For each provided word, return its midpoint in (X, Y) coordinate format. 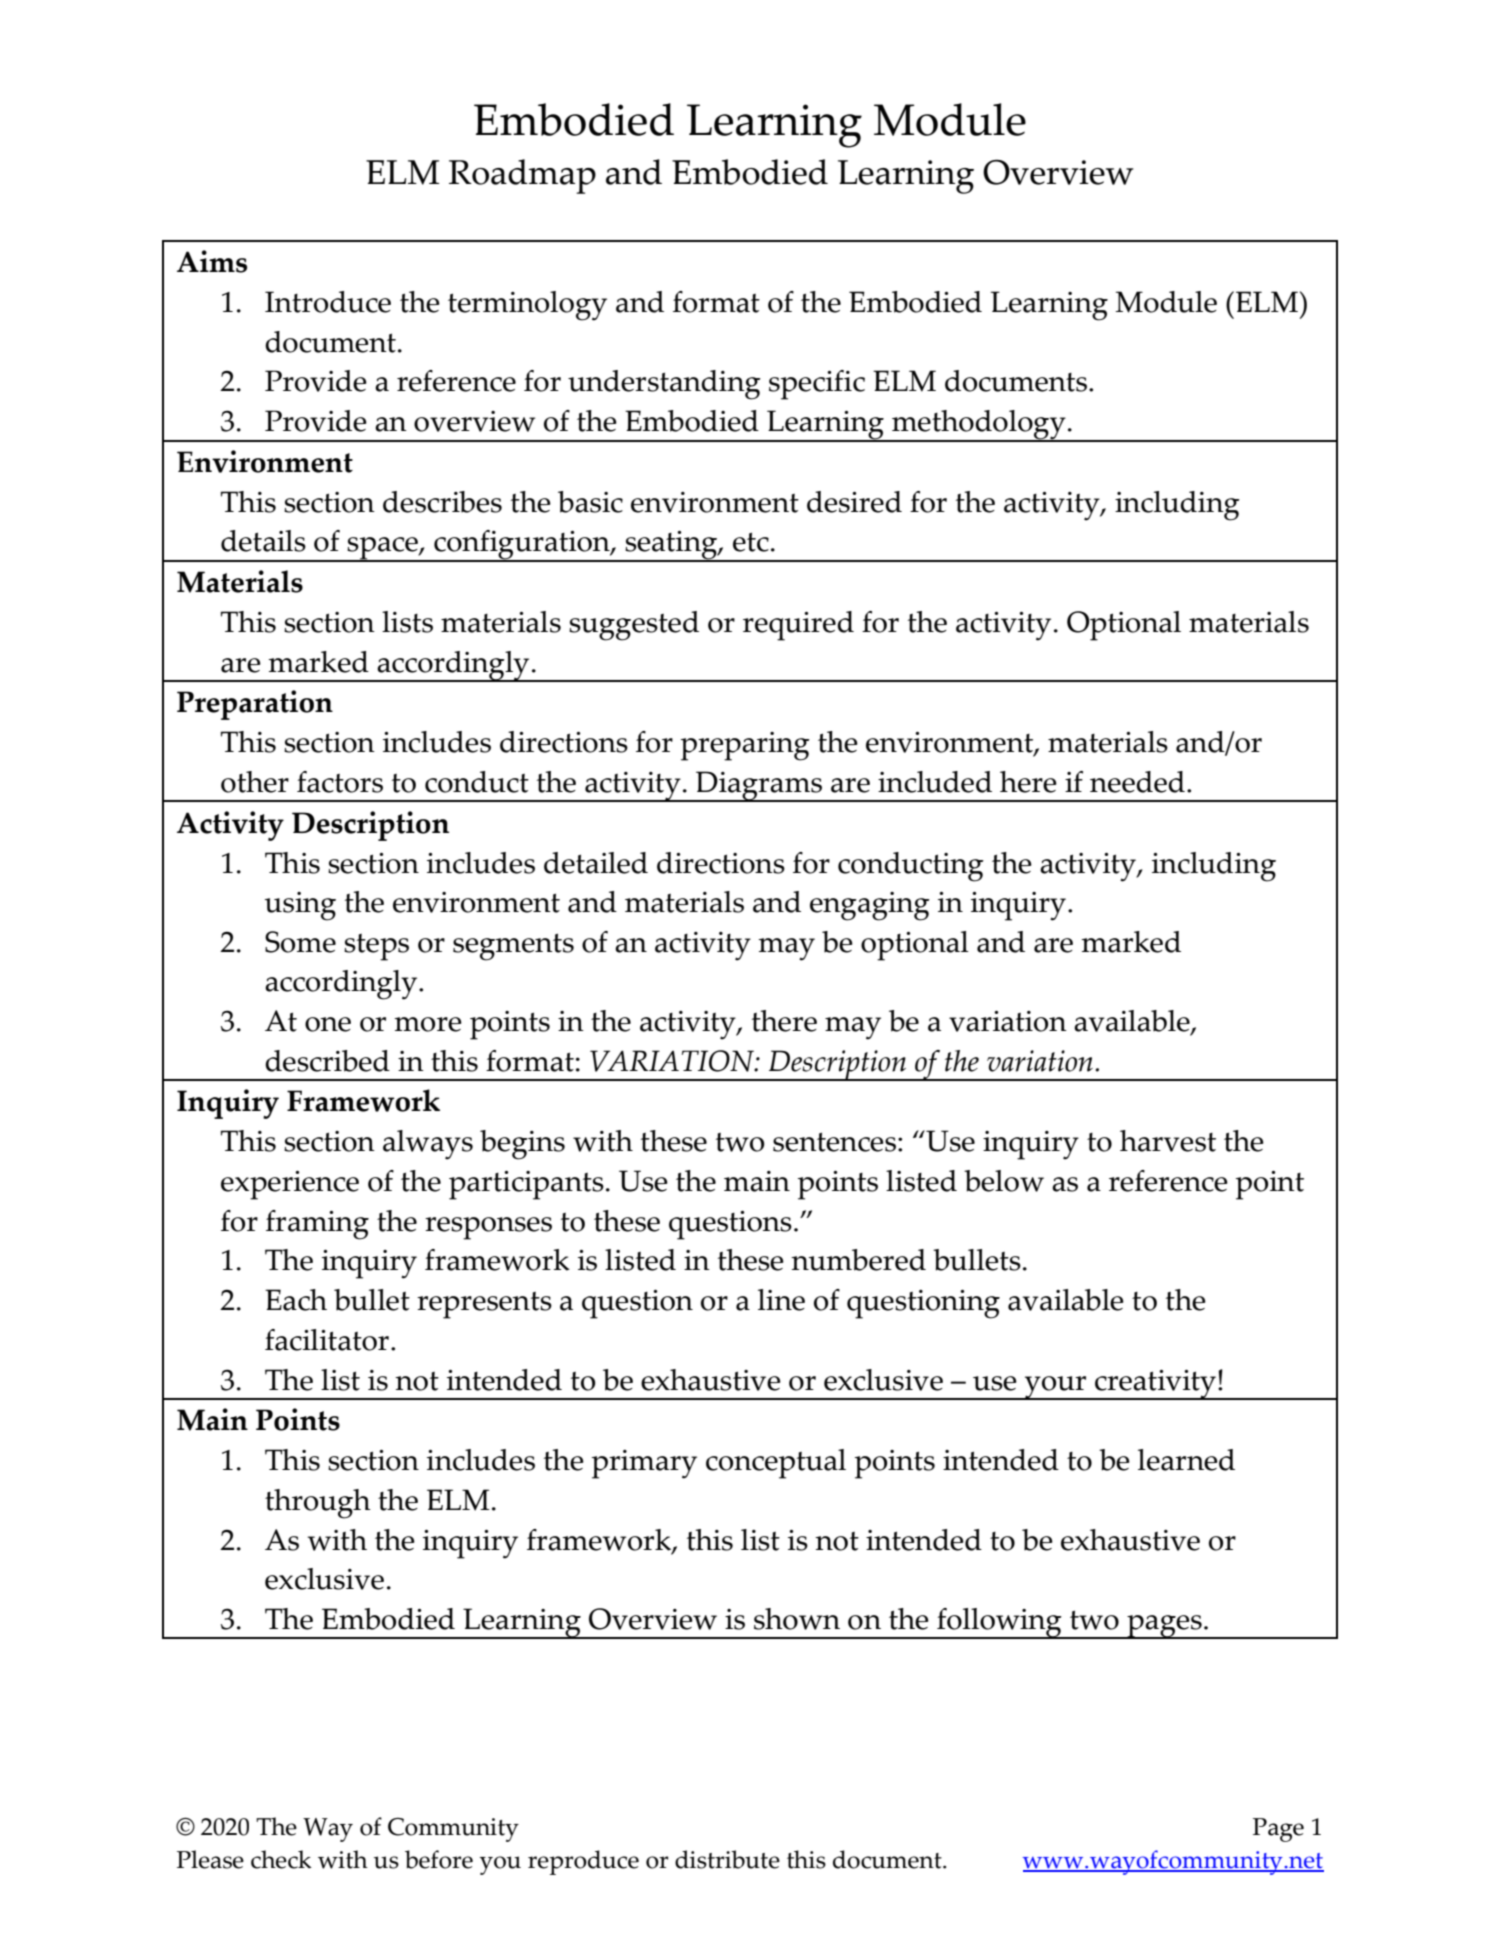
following (999, 1623)
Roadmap (522, 176)
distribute (727, 1859)
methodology (979, 426)
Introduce (328, 302)
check (281, 1859)
